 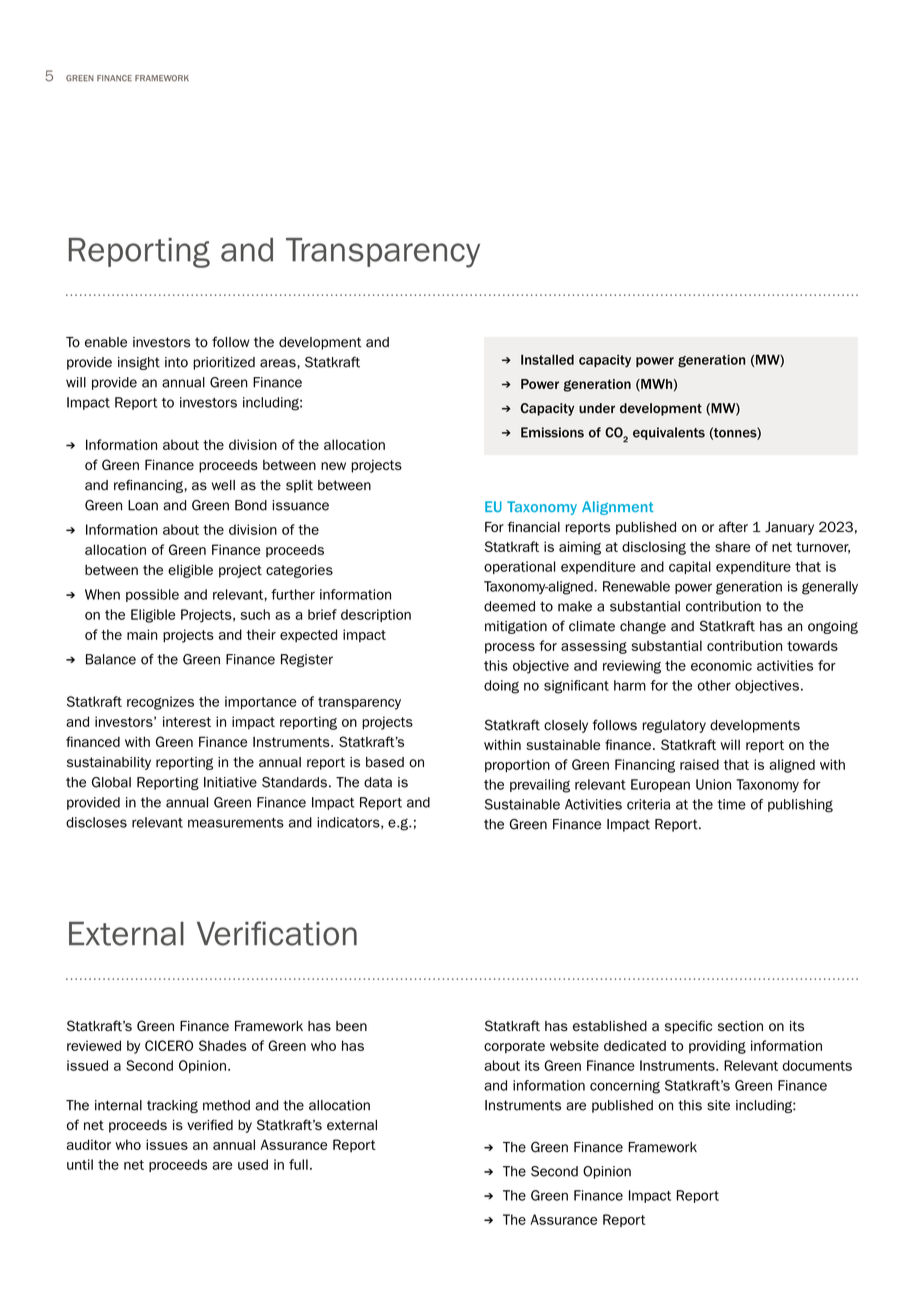 I want to click on possible, so click(x=152, y=595).
